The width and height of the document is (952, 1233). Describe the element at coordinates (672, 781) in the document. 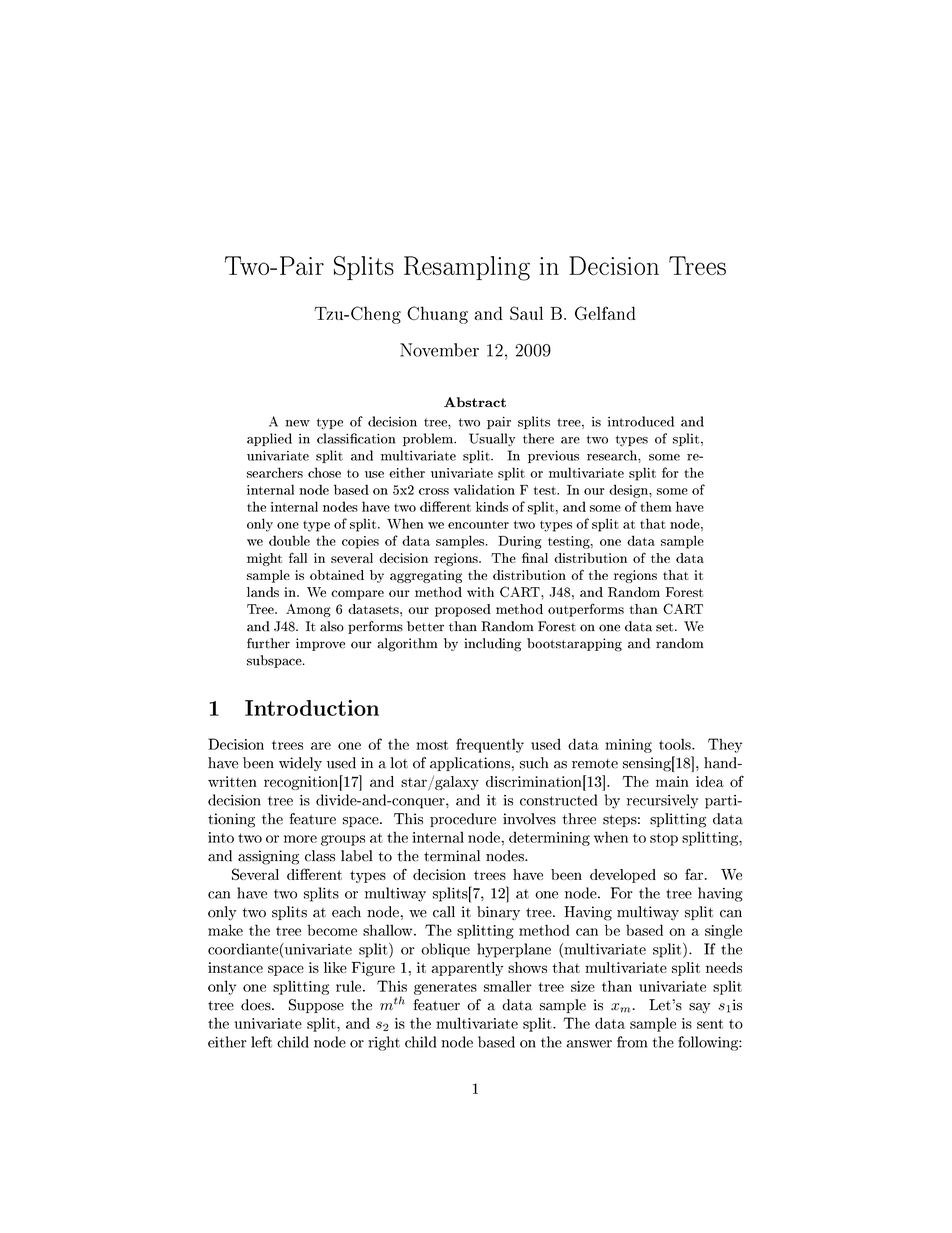

I see `main` at that location.
